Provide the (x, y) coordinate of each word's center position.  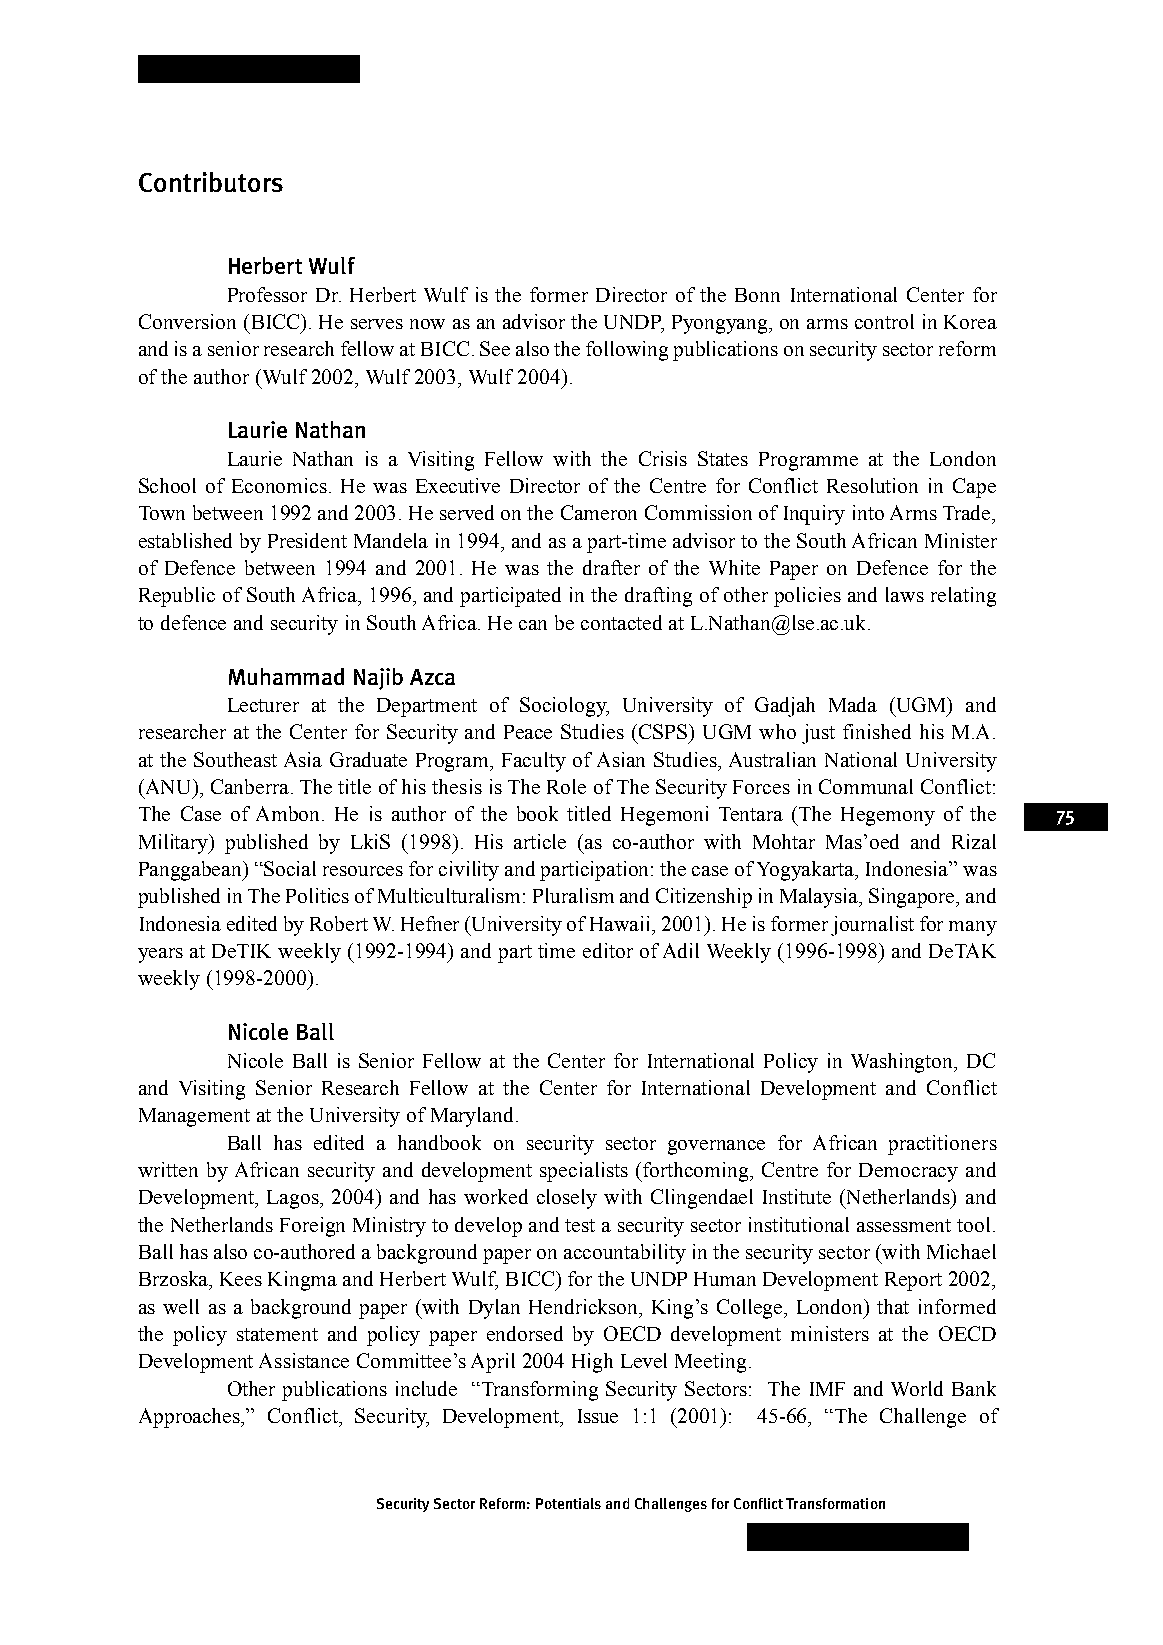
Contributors (211, 182)
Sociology (564, 707)
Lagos (294, 1199)
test (580, 1225)
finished (877, 731)
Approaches (191, 1418)
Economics (279, 485)
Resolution (872, 485)
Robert (339, 923)
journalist (872, 926)
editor (608, 950)
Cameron (599, 512)
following (627, 351)
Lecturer (263, 705)
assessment (904, 1225)
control (884, 321)
